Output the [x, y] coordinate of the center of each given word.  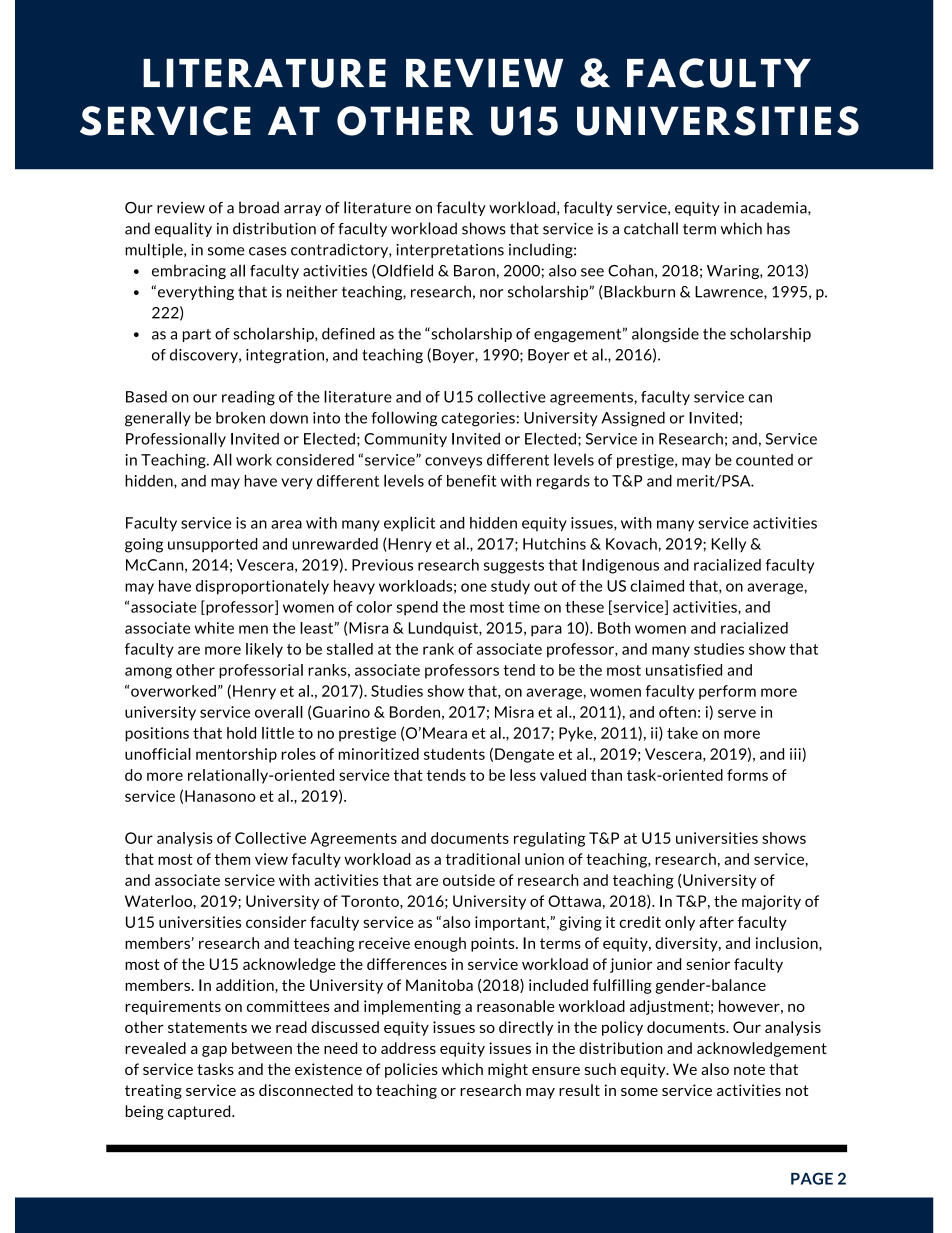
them [232, 859]
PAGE [812, 1178]
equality [183, 229]
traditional [482, 859]
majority [771, 902]
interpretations [450, 251]
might [508, 1070]
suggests [514, 567]
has [778, 228]
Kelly [728, 544]
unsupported [213, 545]
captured [200, 1112]
